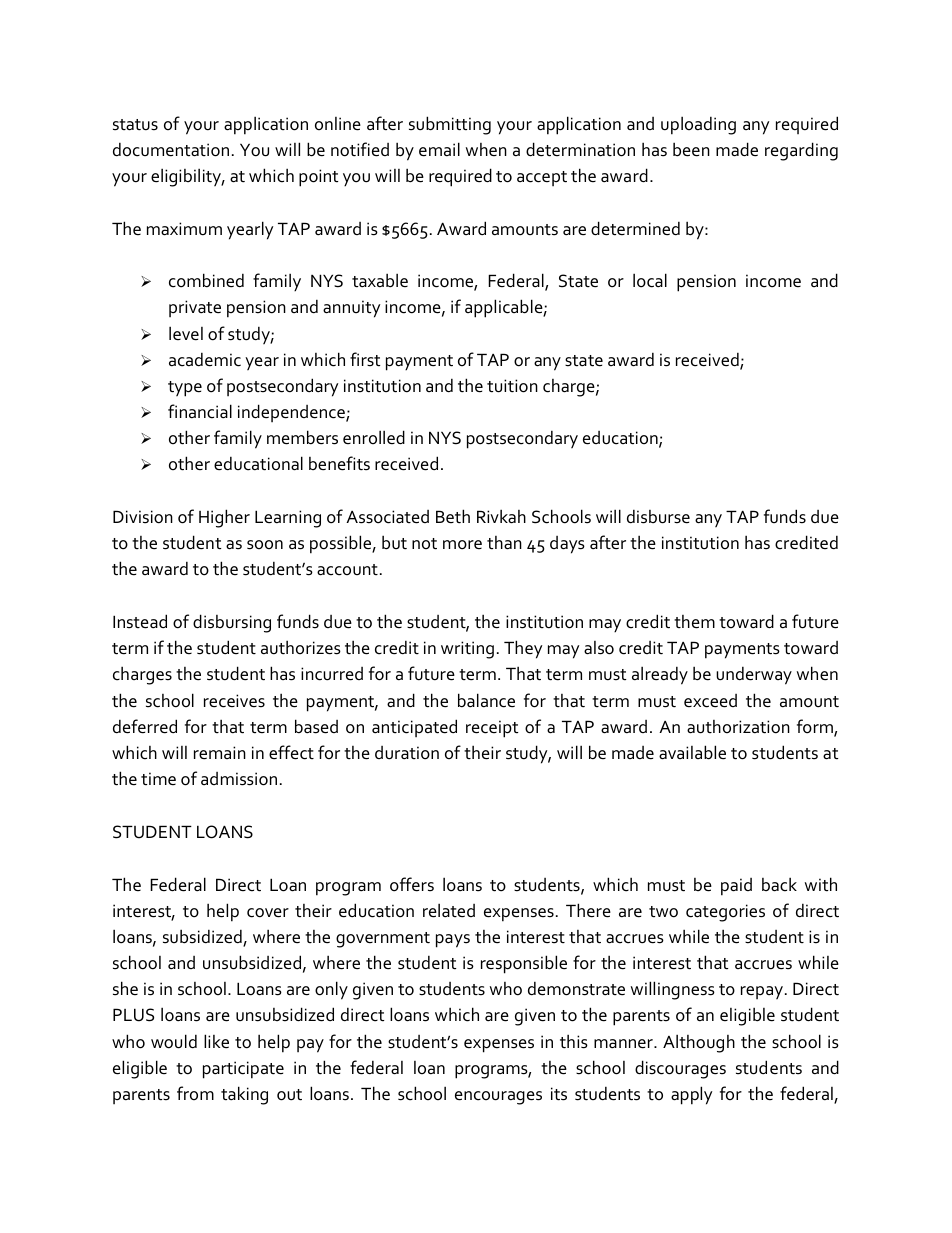 Image resolution: width=952 pixels, height=1233 pixels. Describe the element at coordinates (412, 884) in the screenshot. I see `offers` at that location.
